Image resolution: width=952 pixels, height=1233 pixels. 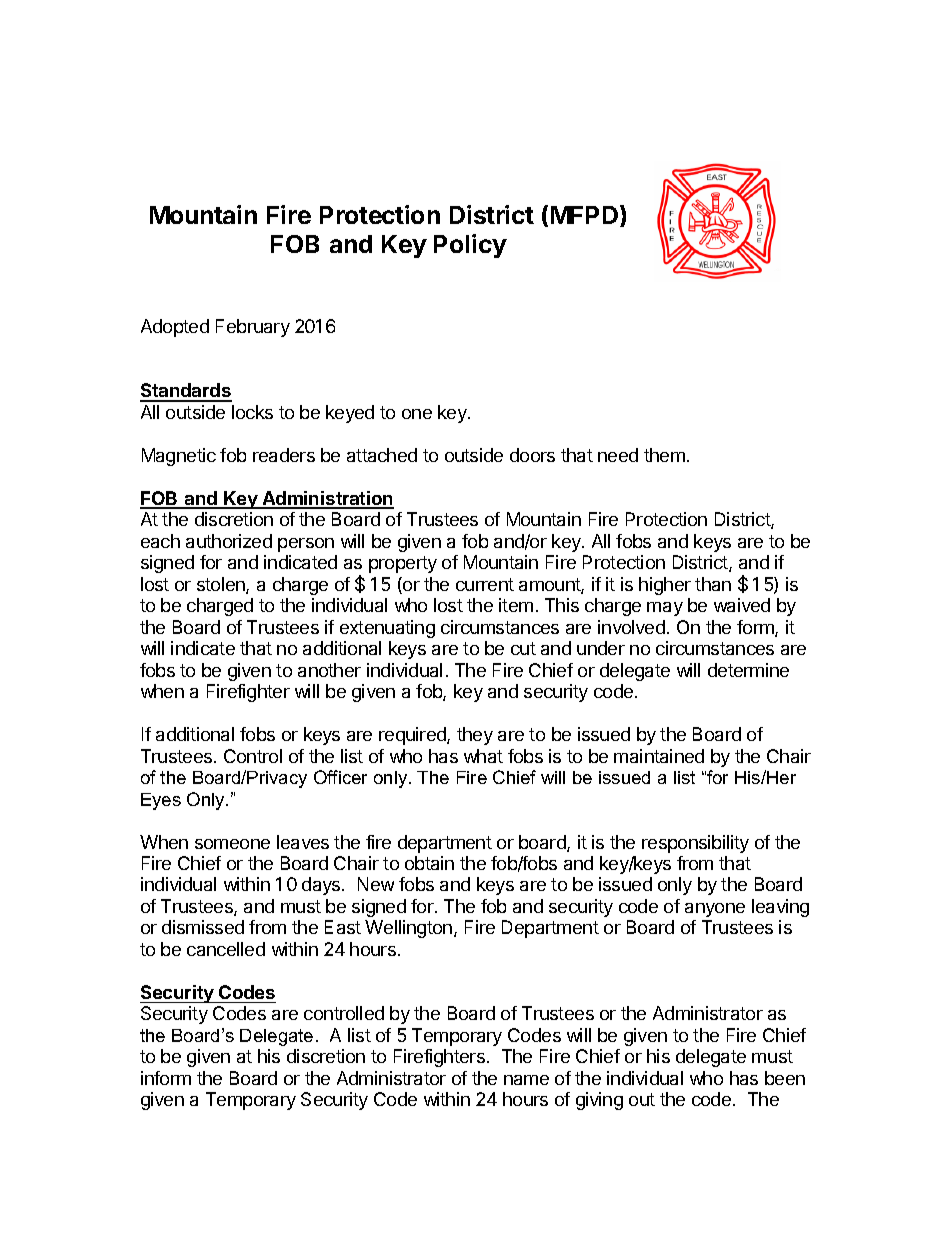 I want to click on February, so click(x=253, y=328).
